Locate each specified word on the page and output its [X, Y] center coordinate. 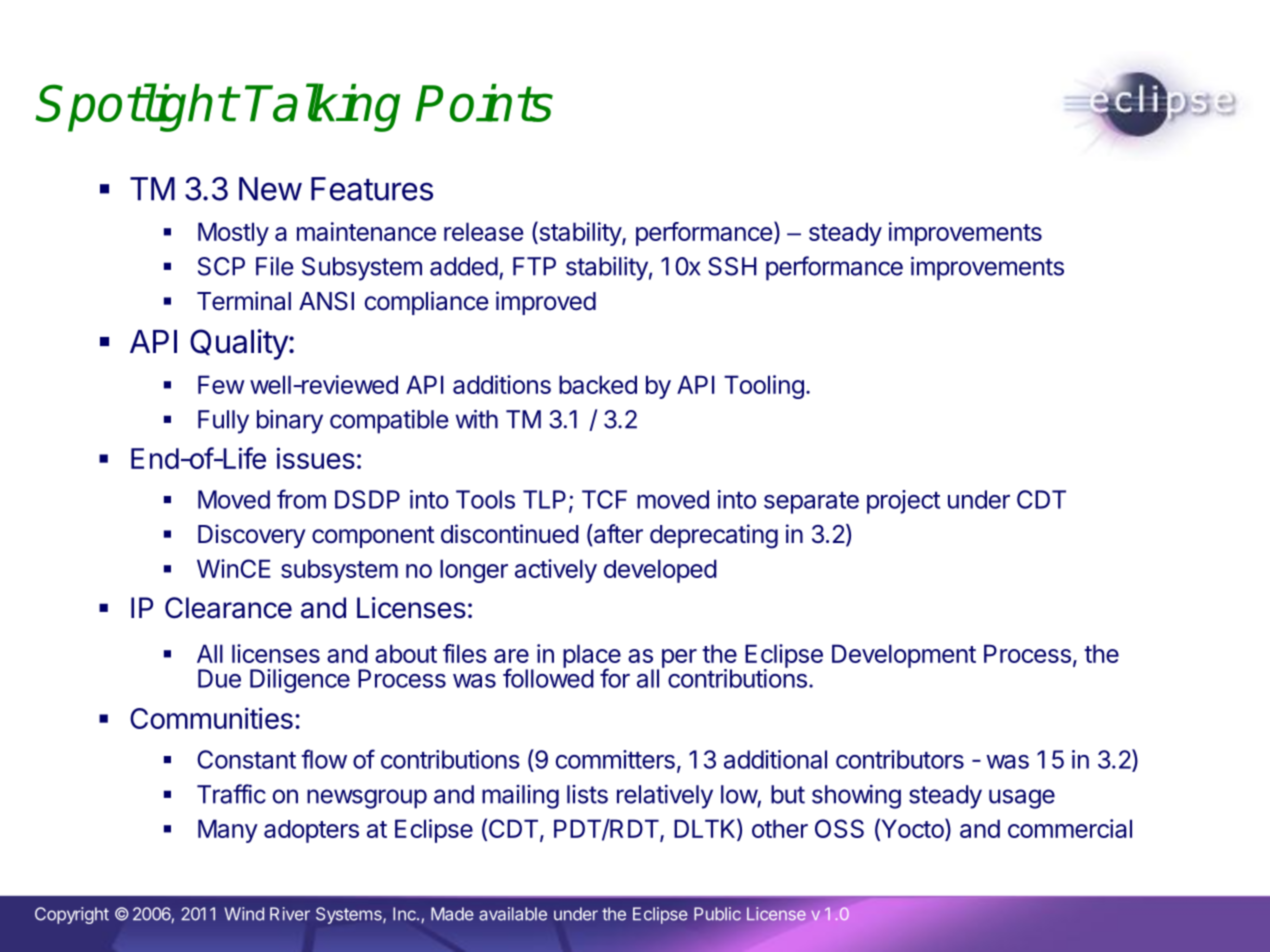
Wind [244, 914]
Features [372, 189]
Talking [323, 107]
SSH [732, 266]
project [903, 502]
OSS [839, 828]
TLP [544, 499]
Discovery [251, 536]
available [513, 914]
